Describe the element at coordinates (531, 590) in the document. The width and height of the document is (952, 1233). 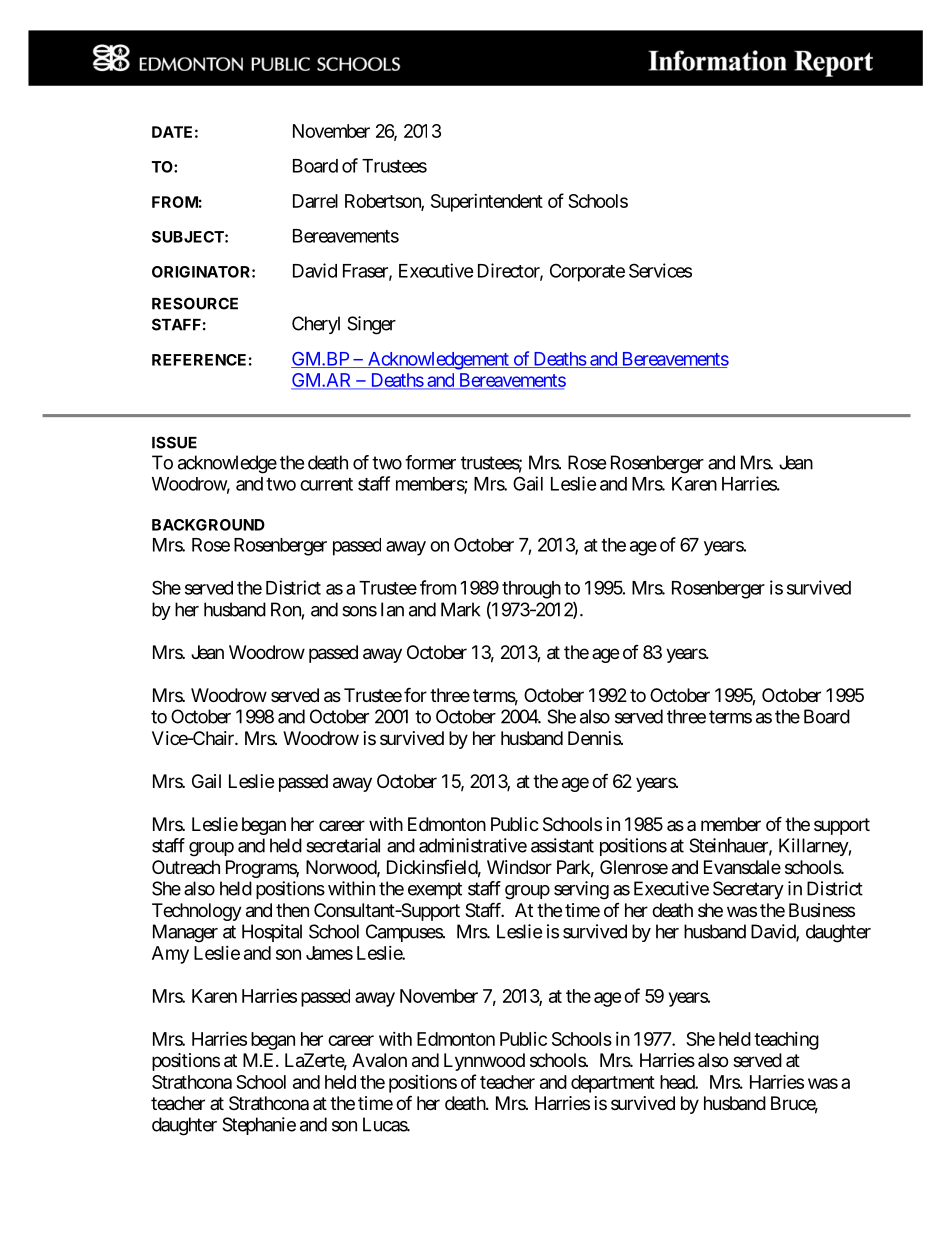
I see `through` at that location.
